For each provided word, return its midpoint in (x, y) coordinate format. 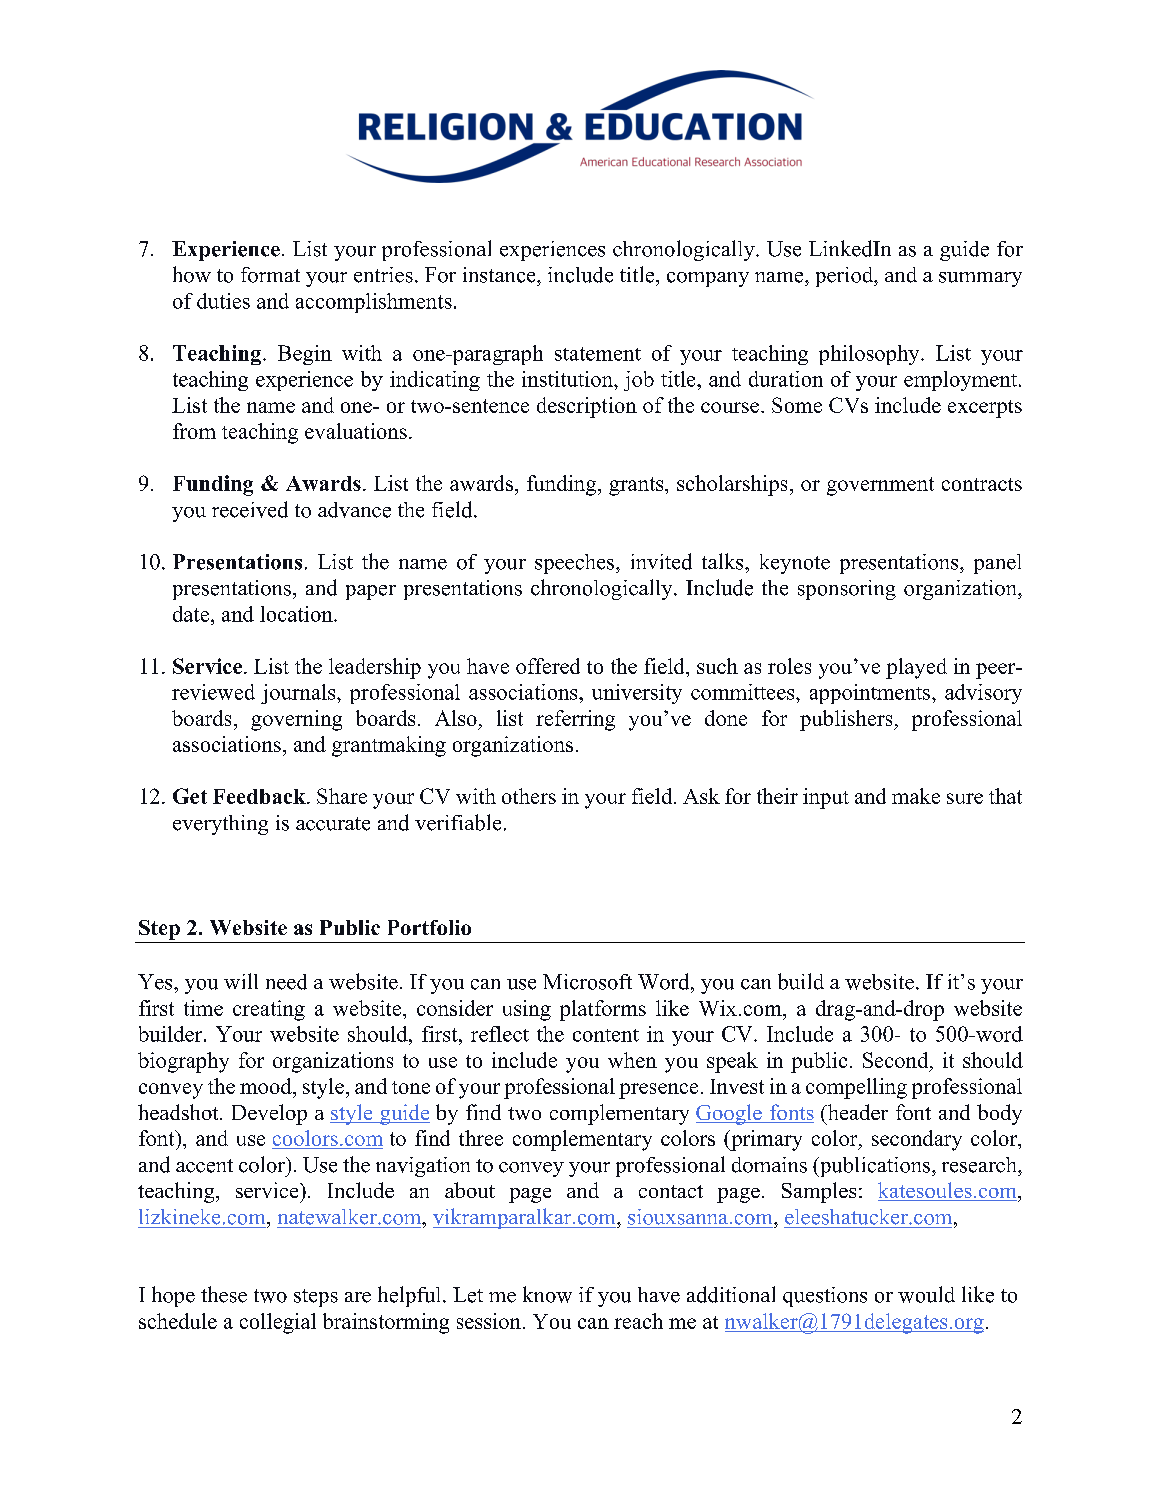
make (916, 796)
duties (223, 301)
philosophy (870, 355)
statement (598, 354)
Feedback (260, 796)
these (224, 1294)
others (529, 796)
